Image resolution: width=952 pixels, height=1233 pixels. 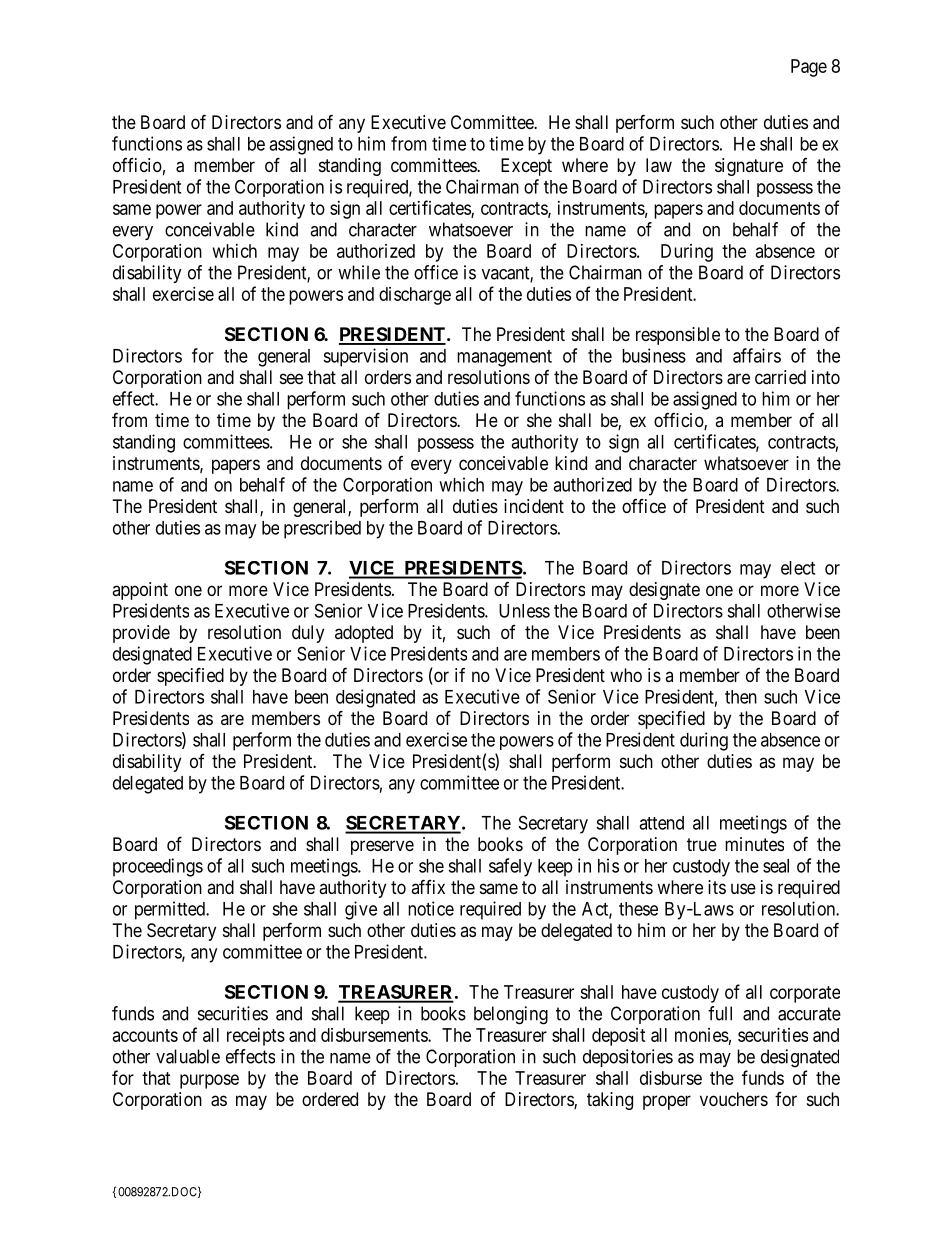 I want to click on while, so click(x=359, y=272).
